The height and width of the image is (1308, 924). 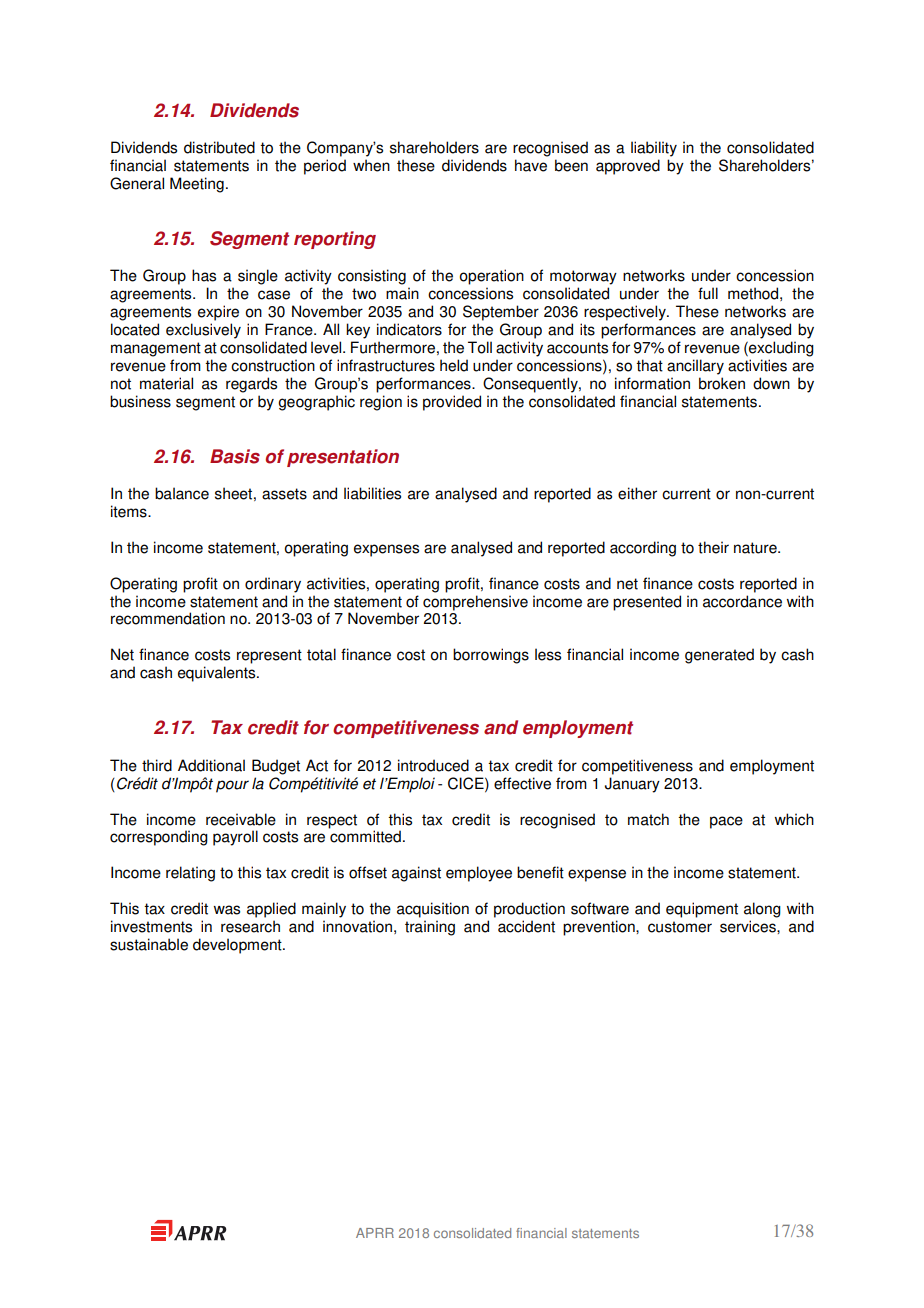 I want to click on Meeting, so click(x=197, y=185).
